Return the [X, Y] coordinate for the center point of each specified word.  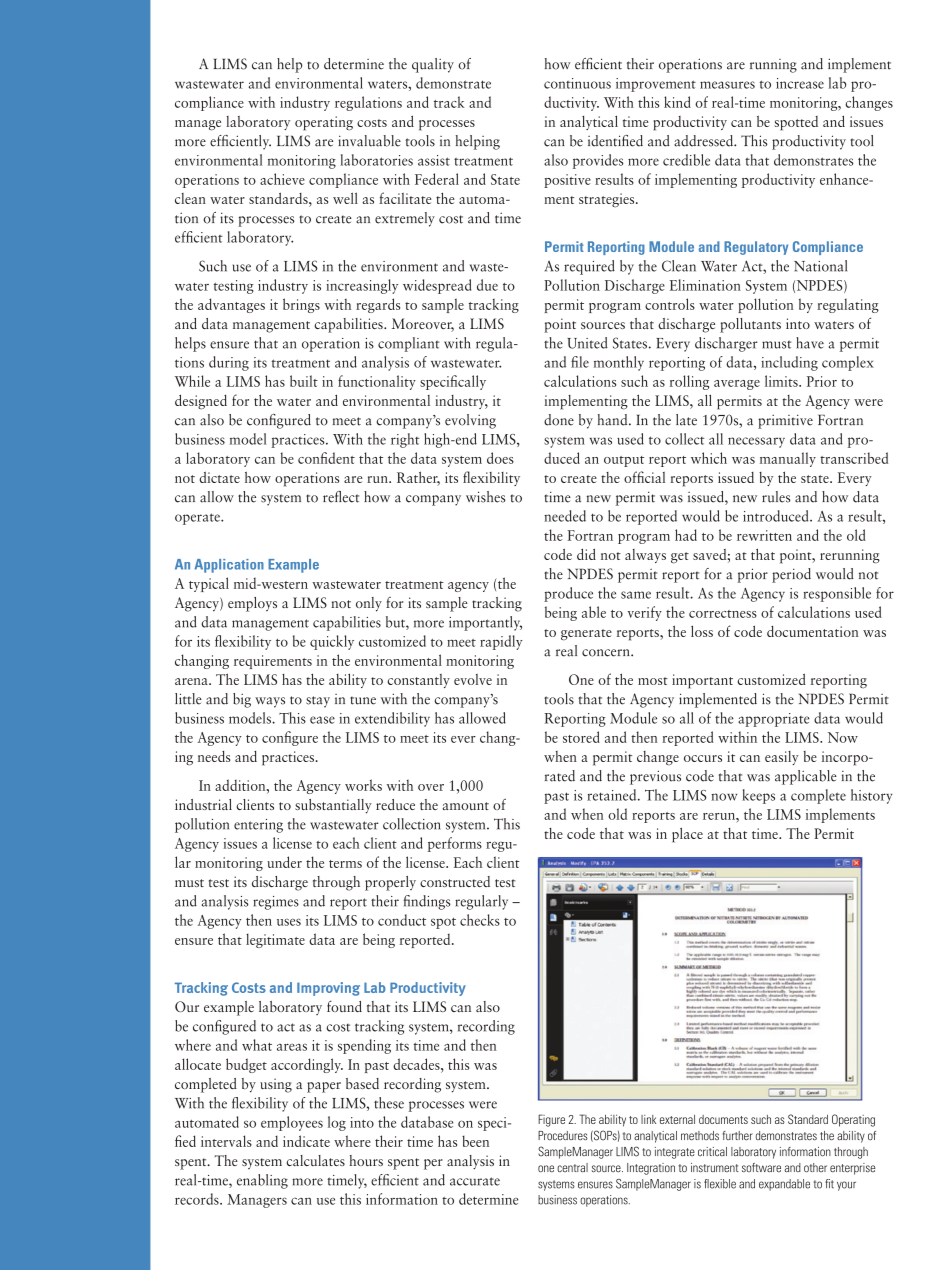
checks [480, 920]
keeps [758, 796]
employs [252, 604]
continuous [577, 83]
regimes [276, 903]
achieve [282, 179]
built [304, 381]
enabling [262, 1181]
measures [727, 85]
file [580, 362]
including [789, 363]
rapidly [501, 642]
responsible [837, 594]
